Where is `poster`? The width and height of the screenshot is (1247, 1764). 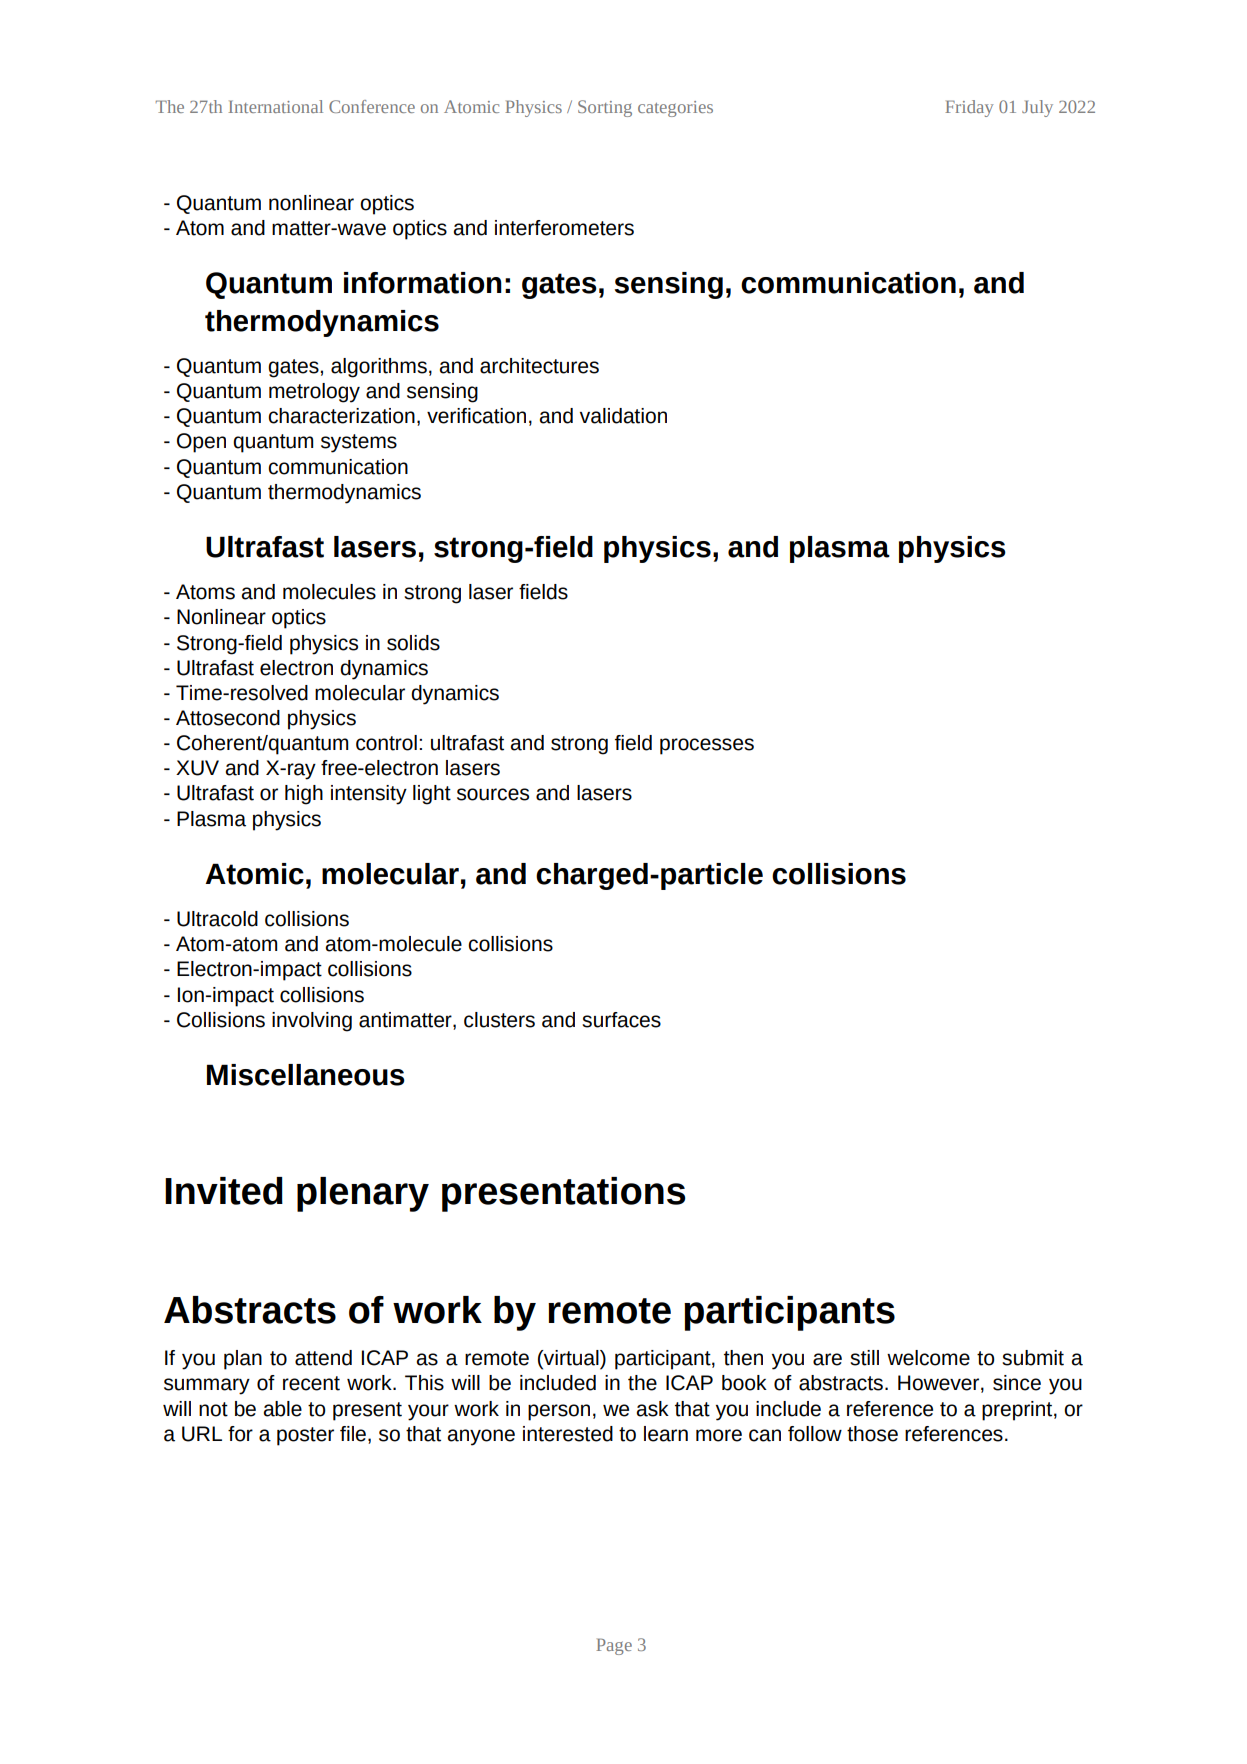
poster is located at coordinates (305, 1436).
